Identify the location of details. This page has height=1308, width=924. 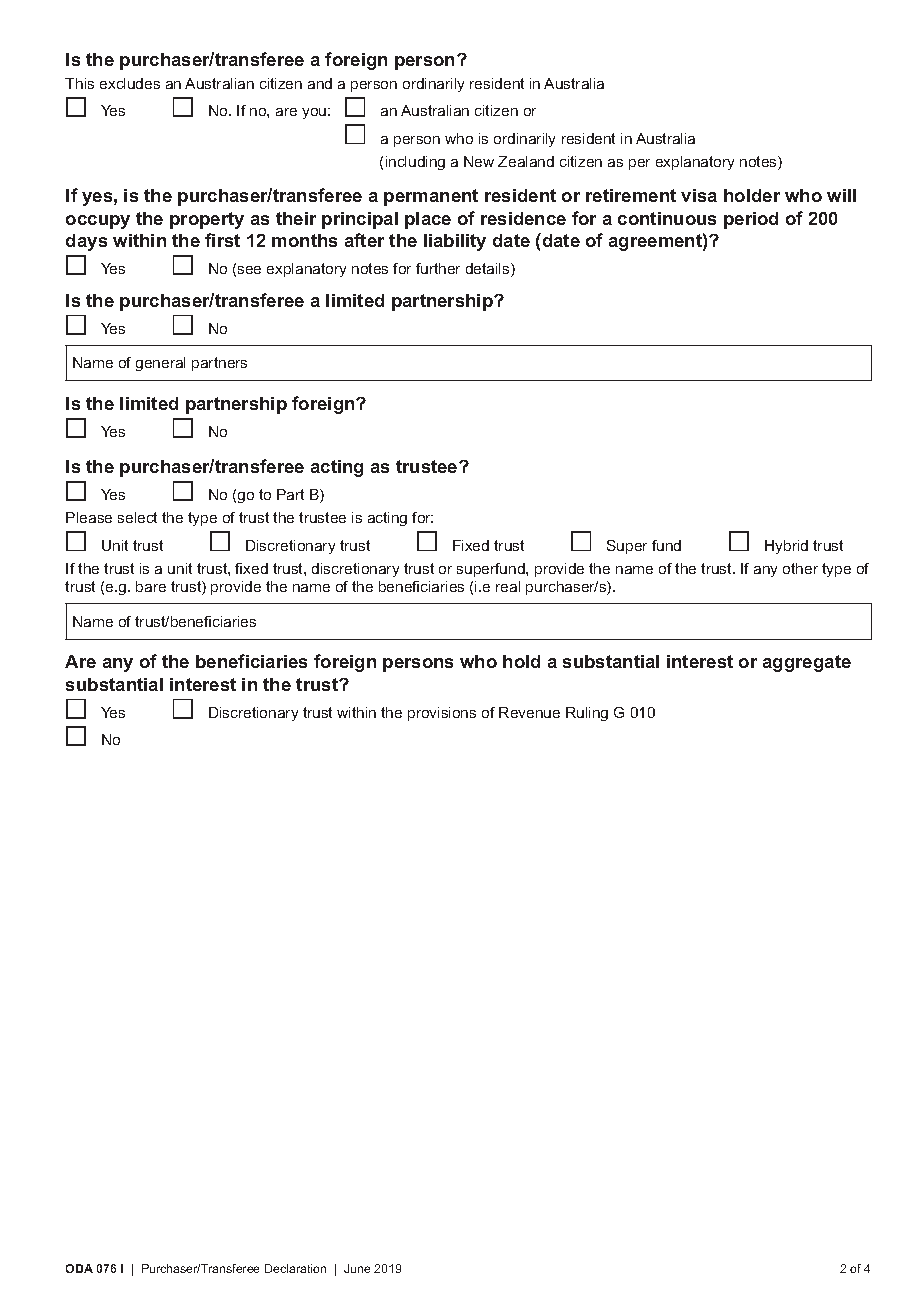
(489, 270).
